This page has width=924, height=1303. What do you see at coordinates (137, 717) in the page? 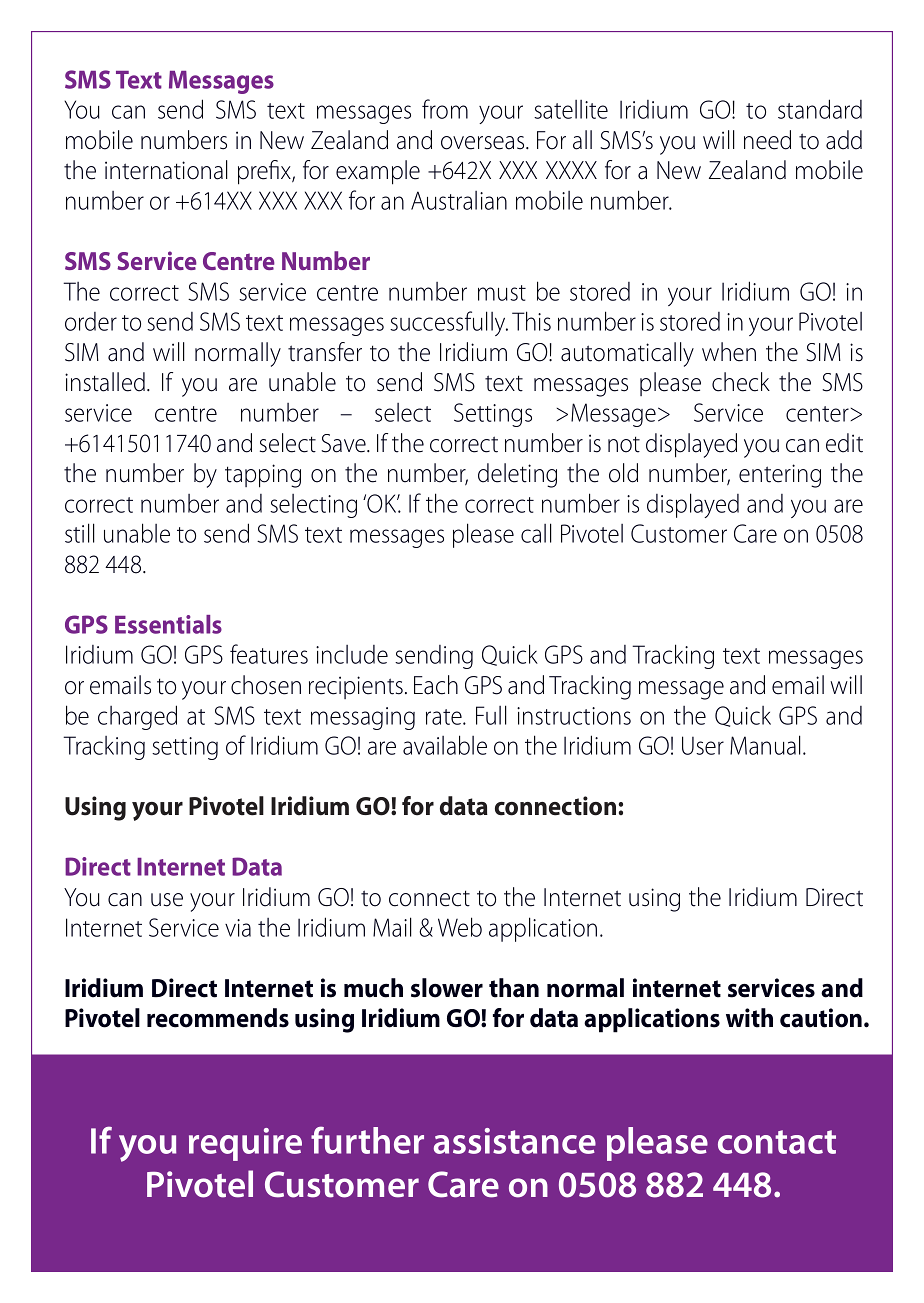
I see `charged` at bounding box center [137, 717].
